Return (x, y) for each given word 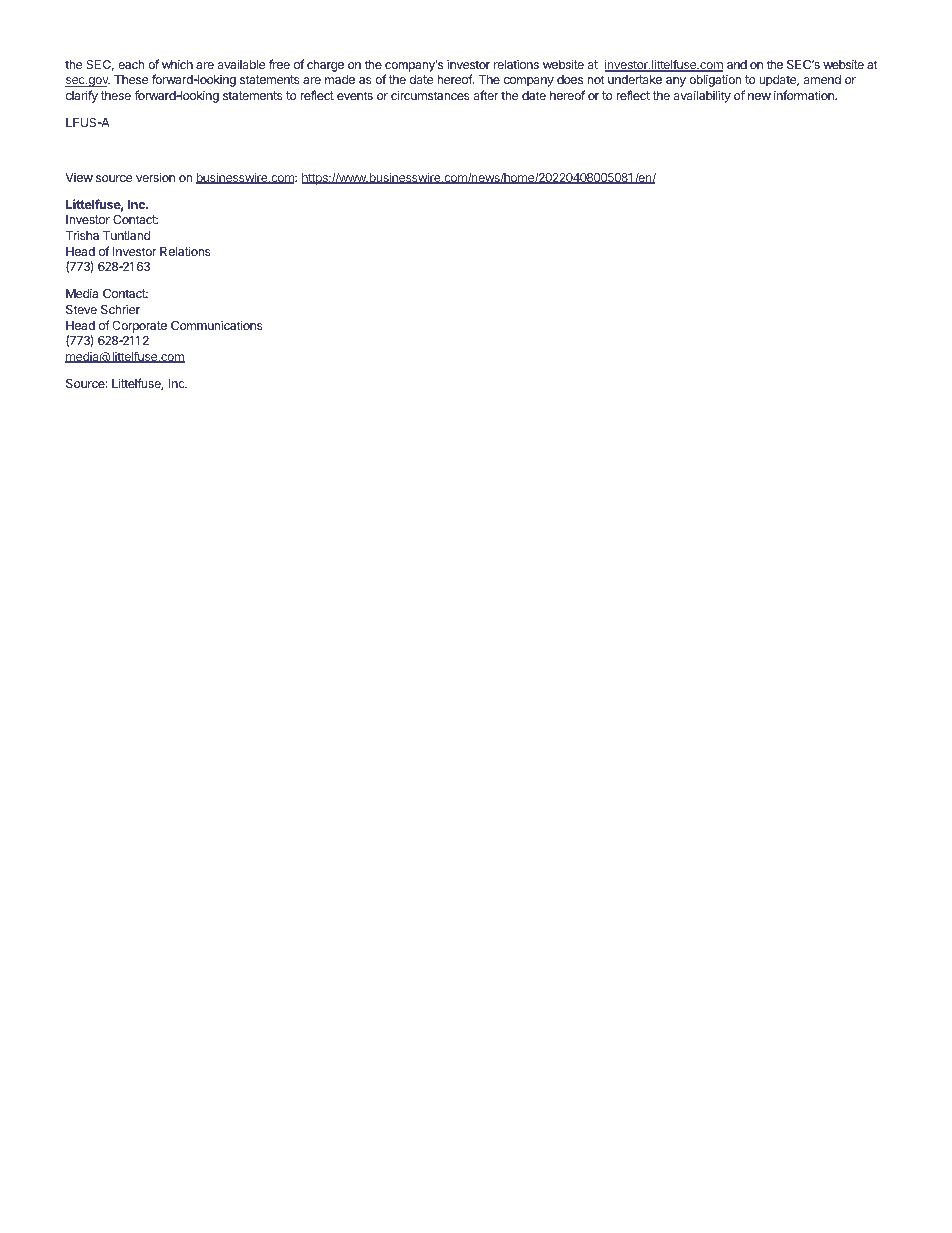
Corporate (139, 327)
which (177, 64)
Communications (217, 325)
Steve (81, 309)
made (340, 79)
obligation (715, 80)
